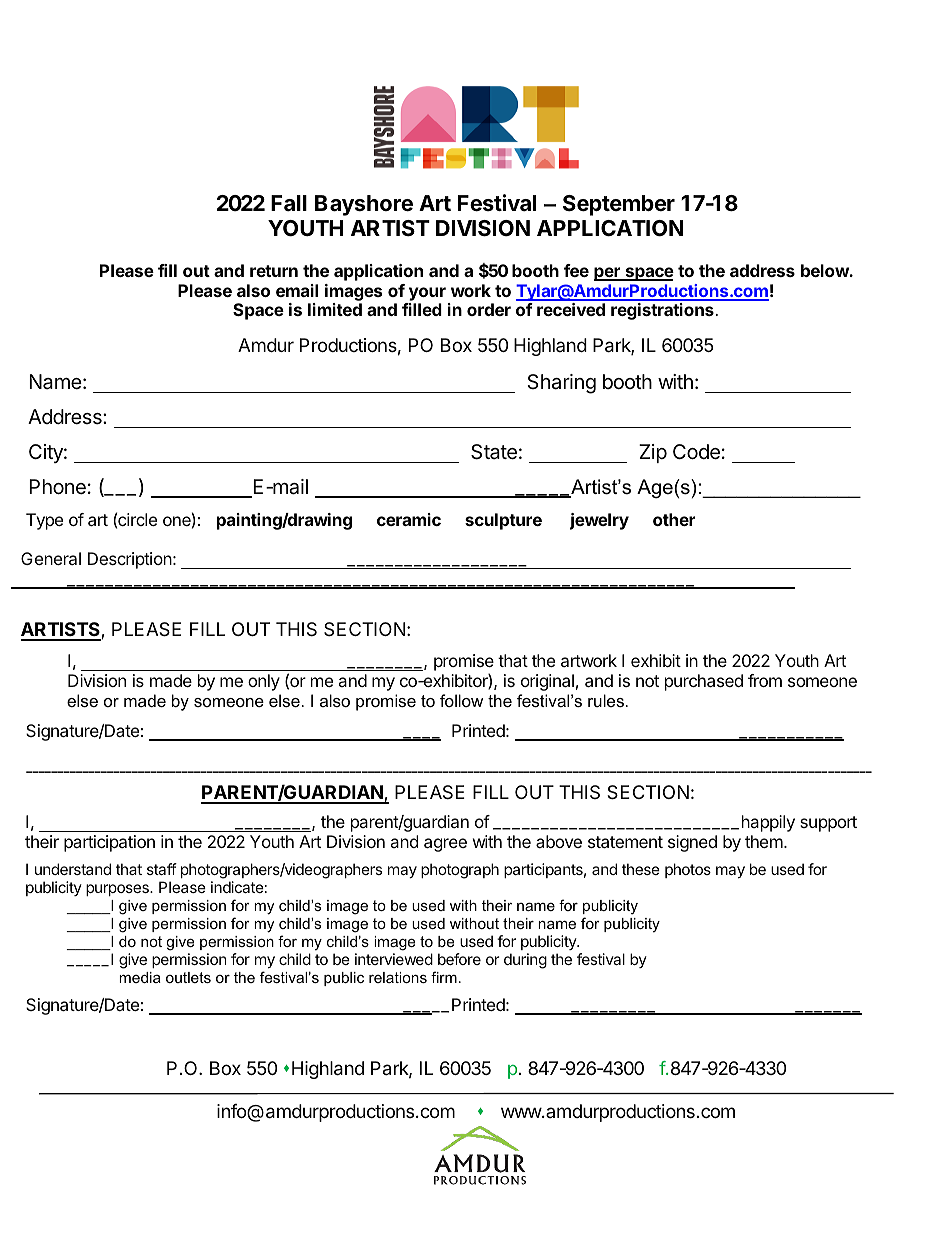 The width and height of the screenshot is (952, 1233). I want to click on media, so click(140, 977).
